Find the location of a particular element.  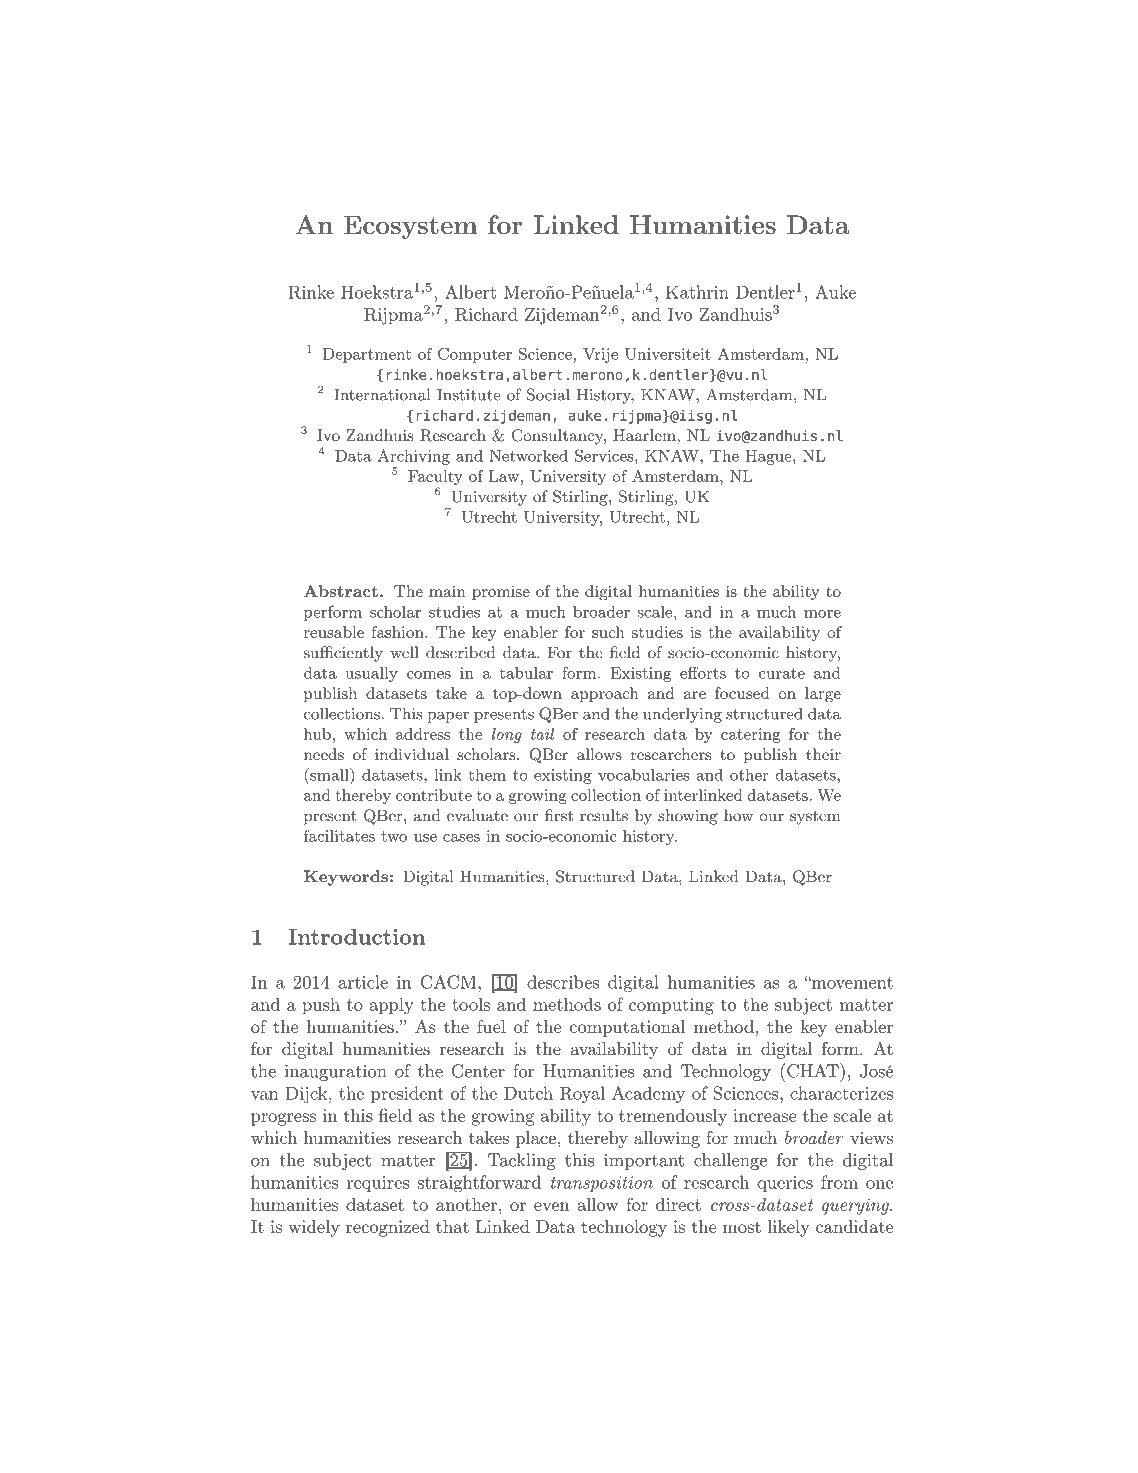

Department is located at coordinates (367, 355).
